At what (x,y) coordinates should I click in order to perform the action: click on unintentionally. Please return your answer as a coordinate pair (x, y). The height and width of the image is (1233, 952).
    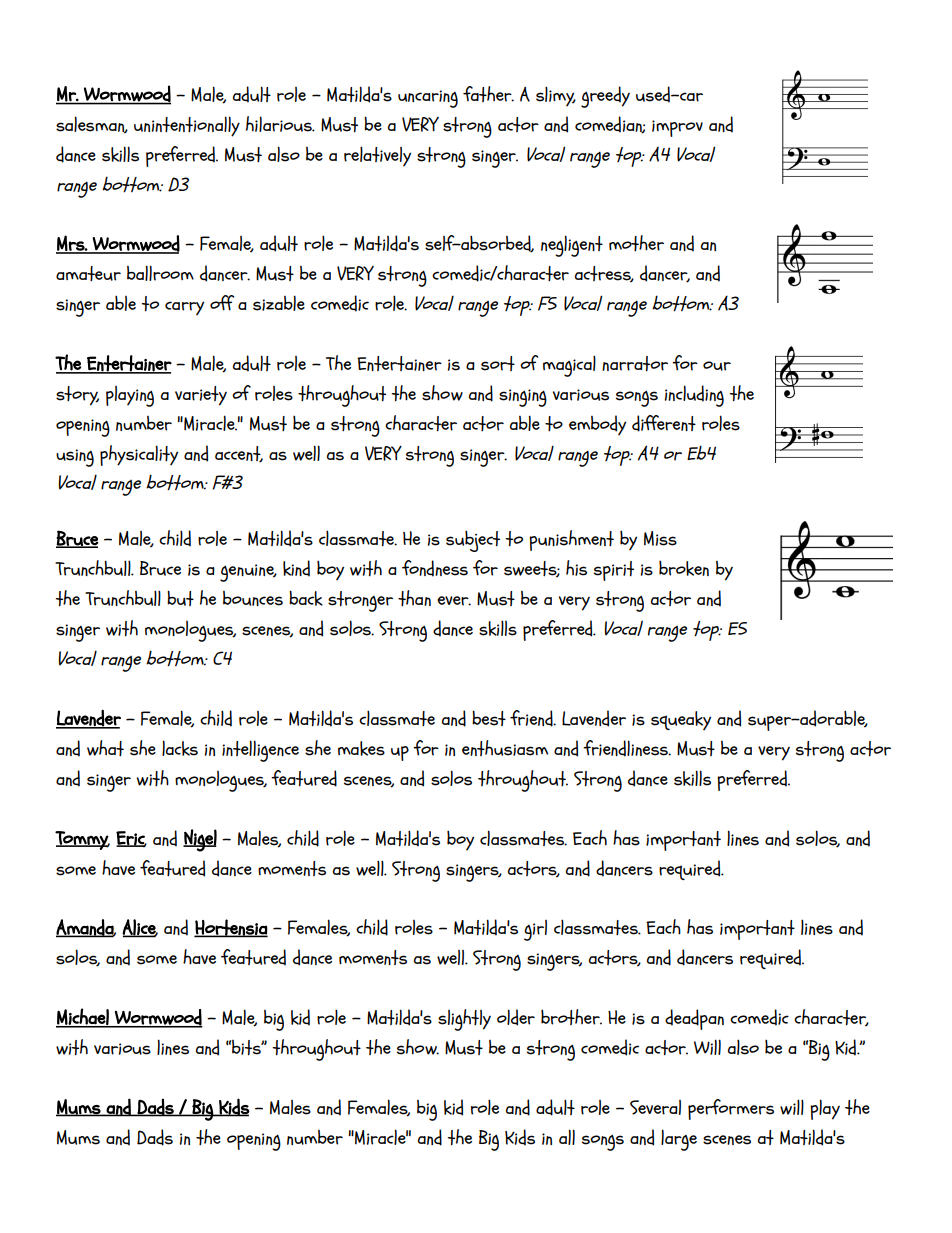
    Looking at the image, I should click on (187, 126).
